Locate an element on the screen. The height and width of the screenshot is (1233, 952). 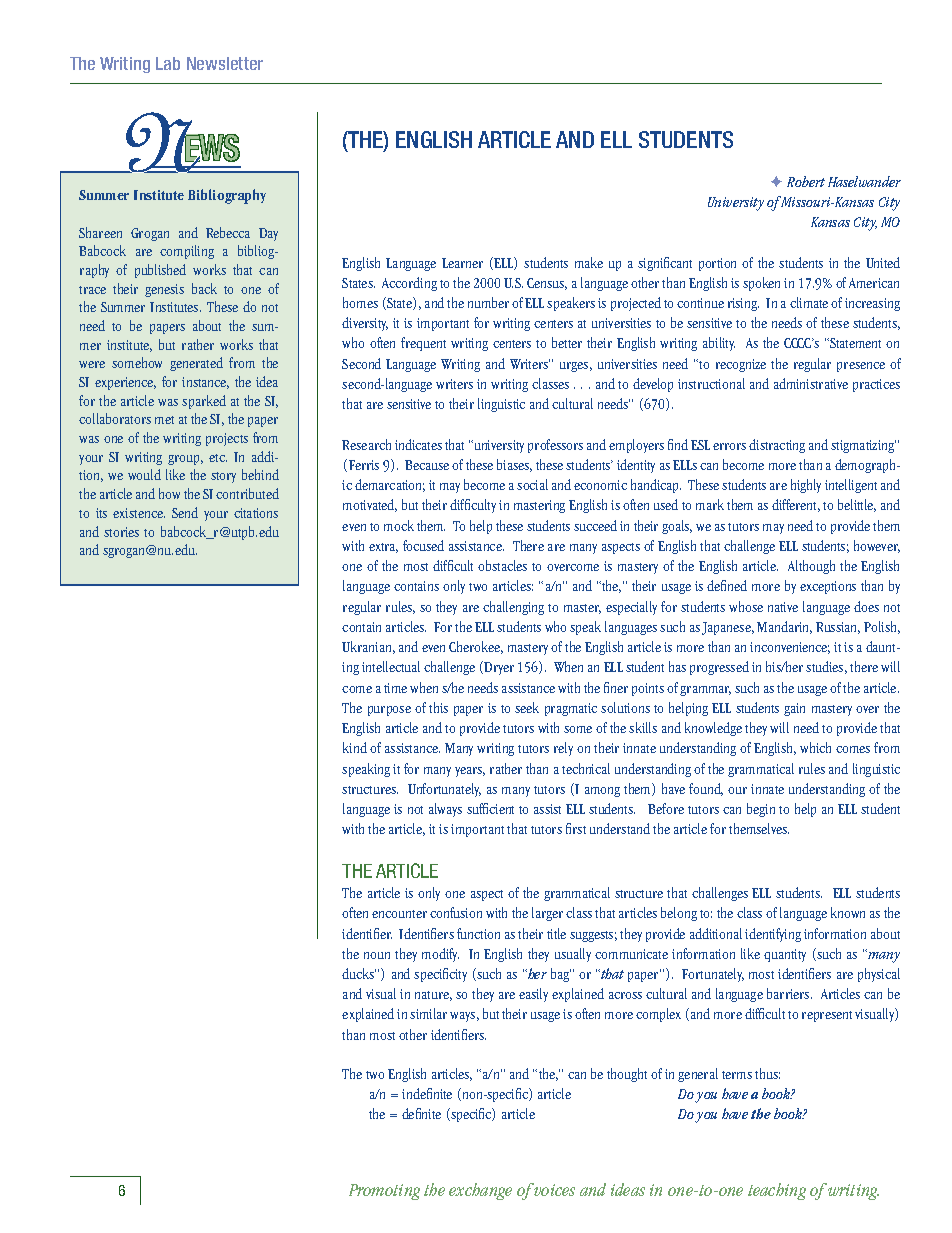
Newsletter is located at coordinates (225, 63).
